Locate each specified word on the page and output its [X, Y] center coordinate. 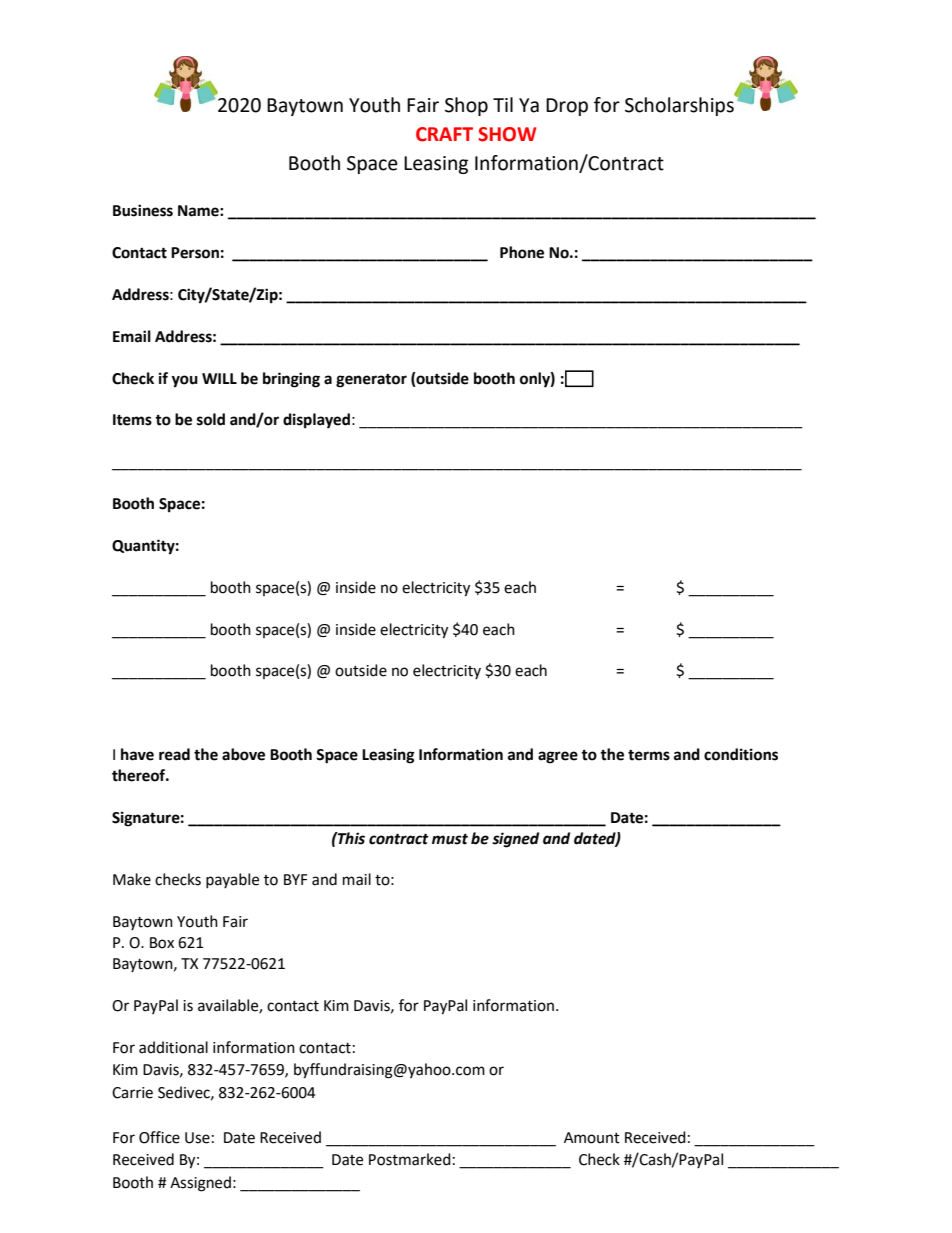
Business [143, 210]
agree [558, 757]
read [174, 754]
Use [197, 1138]
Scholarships [680, 105]
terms [649, 755]
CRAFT [444, 134]
